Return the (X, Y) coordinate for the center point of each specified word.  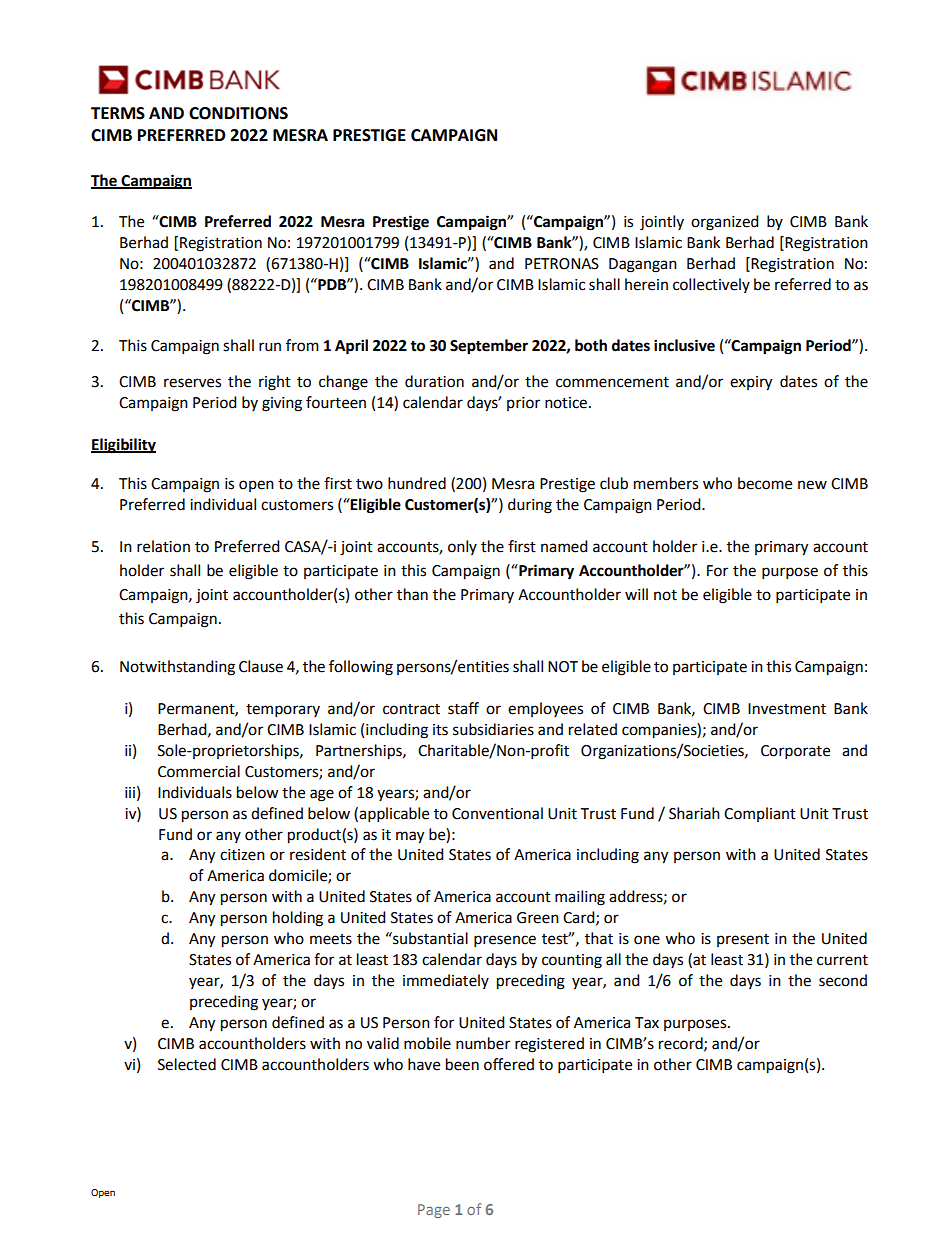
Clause (261, 666)
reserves (192, 383)
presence (505, 941)
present (743, 940)
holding (298, 919)
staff (463, 708)
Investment (787, 709)
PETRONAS (562, 264)
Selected (187, 1064)
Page (434, 1211)
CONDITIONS (238, 113)
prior (523, 404)
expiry (751, 383)
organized (725, 223)
